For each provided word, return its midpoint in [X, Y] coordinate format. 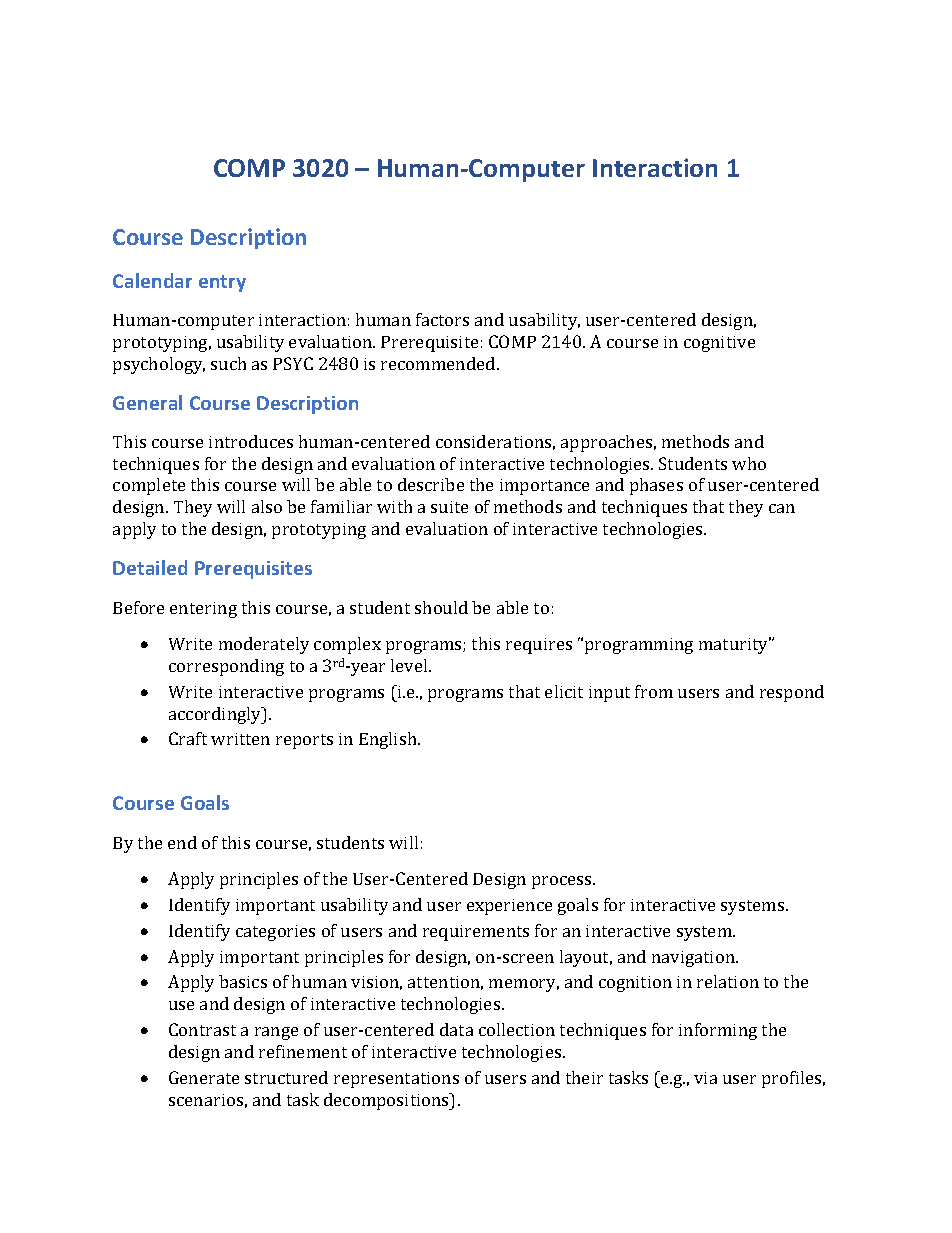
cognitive [719, 344]
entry [222, 283]
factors [442, 319]
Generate [204, 1077]
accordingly [216, 715]
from [654, 691]
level [410, 665]
